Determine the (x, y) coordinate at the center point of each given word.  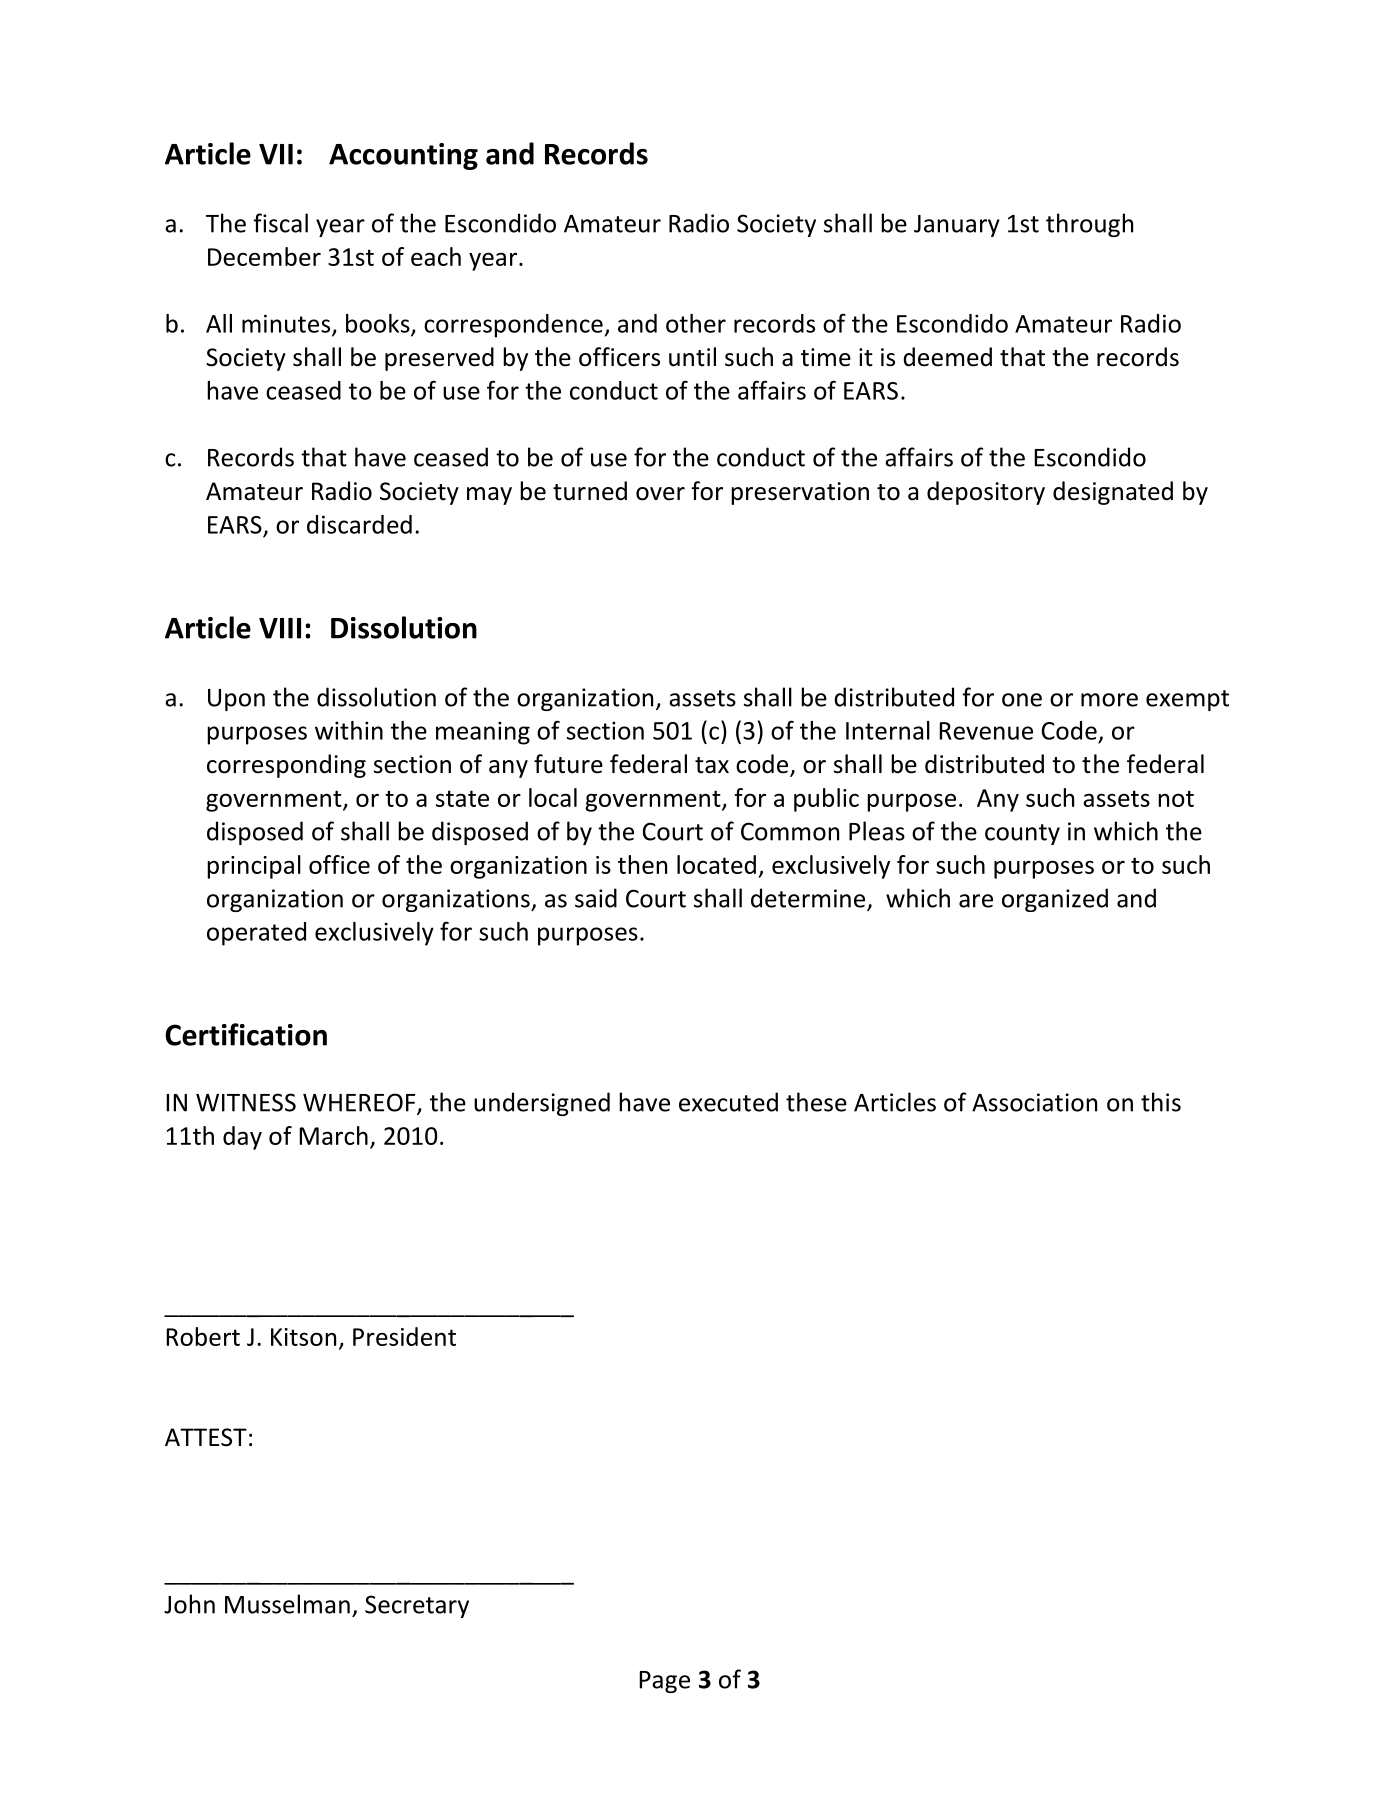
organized (1055, 900)
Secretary (417, 1606)
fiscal (280, 223)
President (404, 1336)
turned (590, 491)
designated (1113, 493)
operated (256, 934)
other (696, 323)
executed (728, 1102)
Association (1034, 1102)
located (716, 864)
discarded (359, 524)
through (1089, 225)
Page (664, 1682)
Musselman (287, 1604)
